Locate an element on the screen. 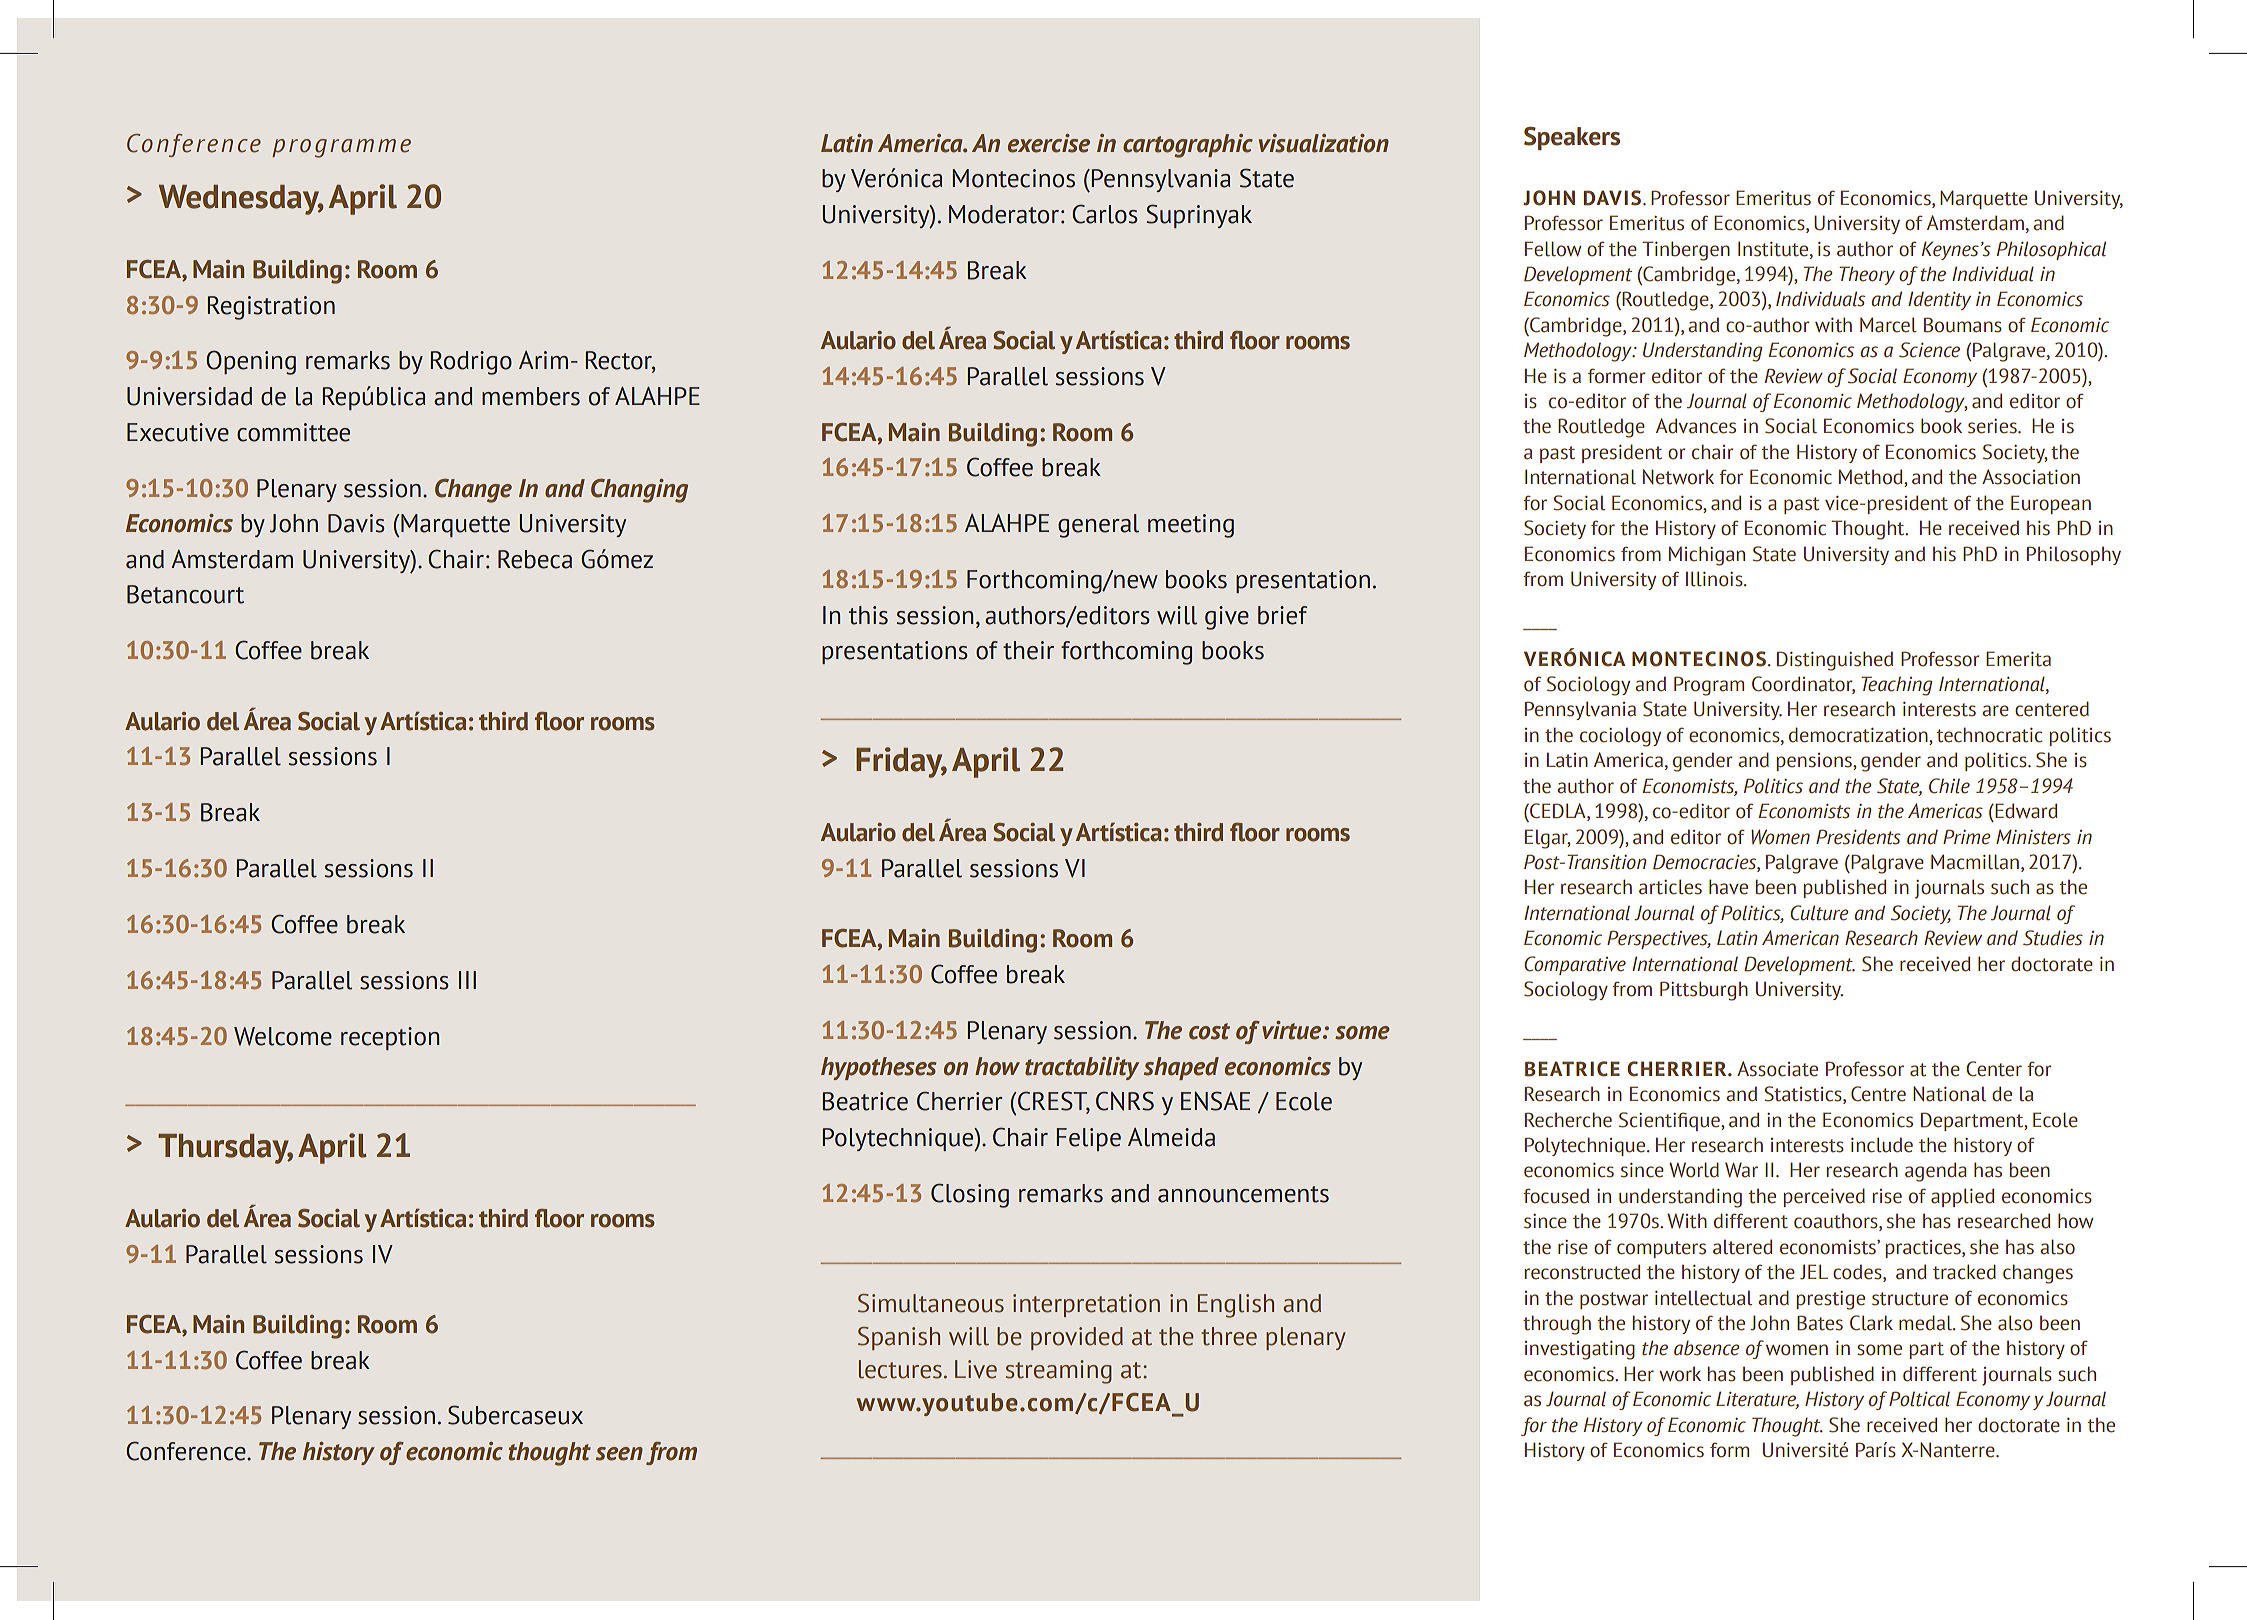 Image resolution: width=2247 pixels, height=1620 pixels. Association is located at coordinates (2031, 477).
